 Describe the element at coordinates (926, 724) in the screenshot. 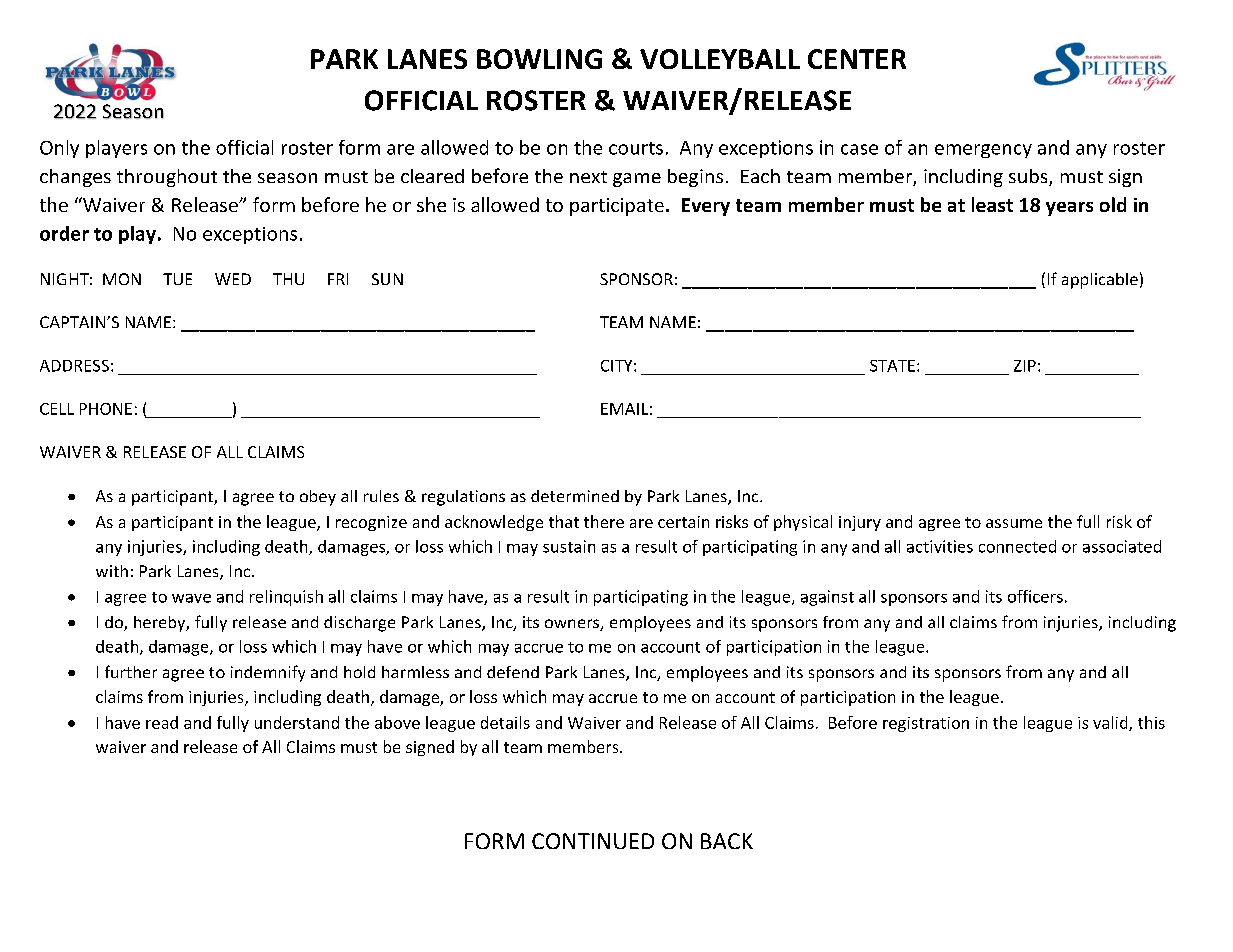

I see `registration` at that location.
